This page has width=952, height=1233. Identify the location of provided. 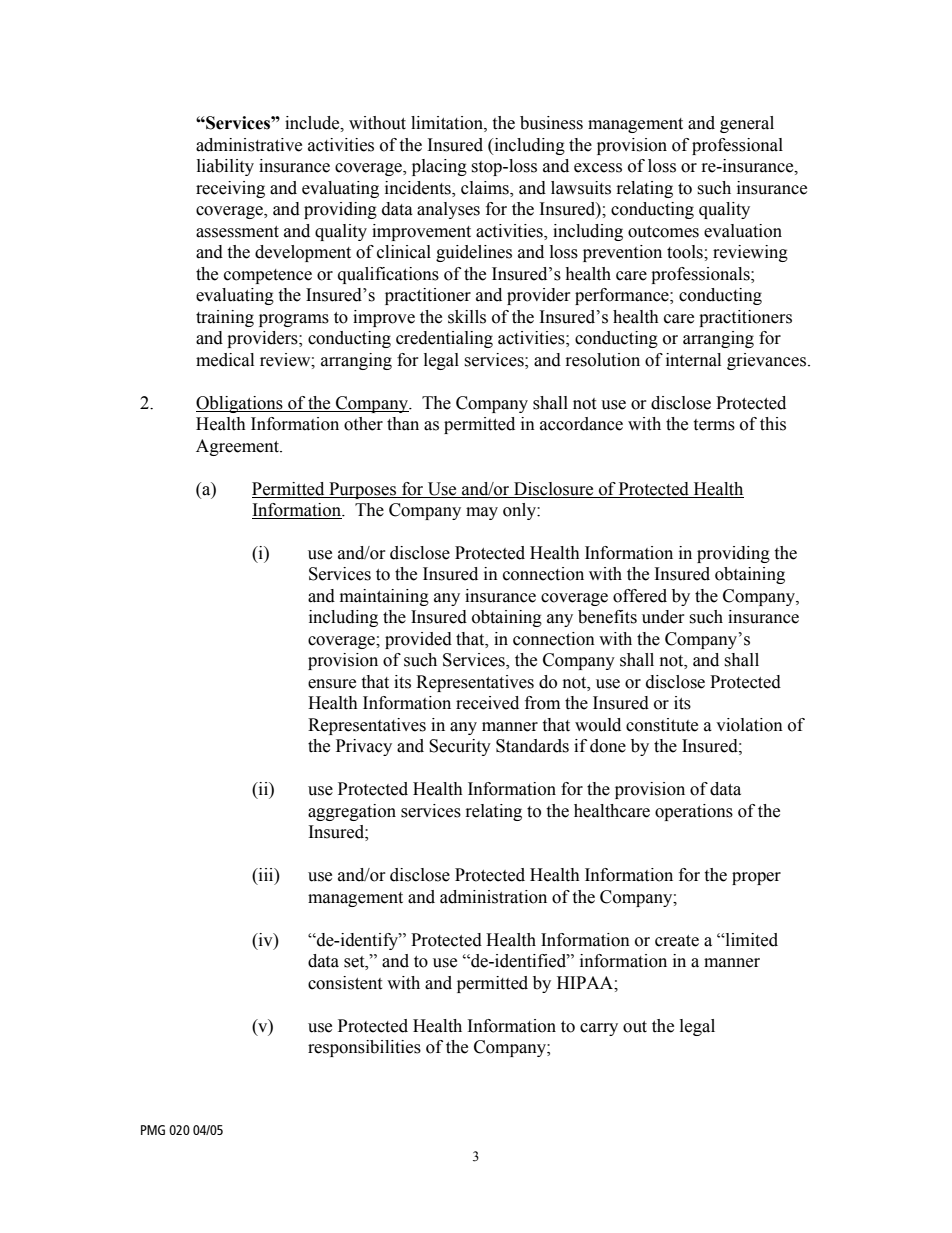
(418, 640).
